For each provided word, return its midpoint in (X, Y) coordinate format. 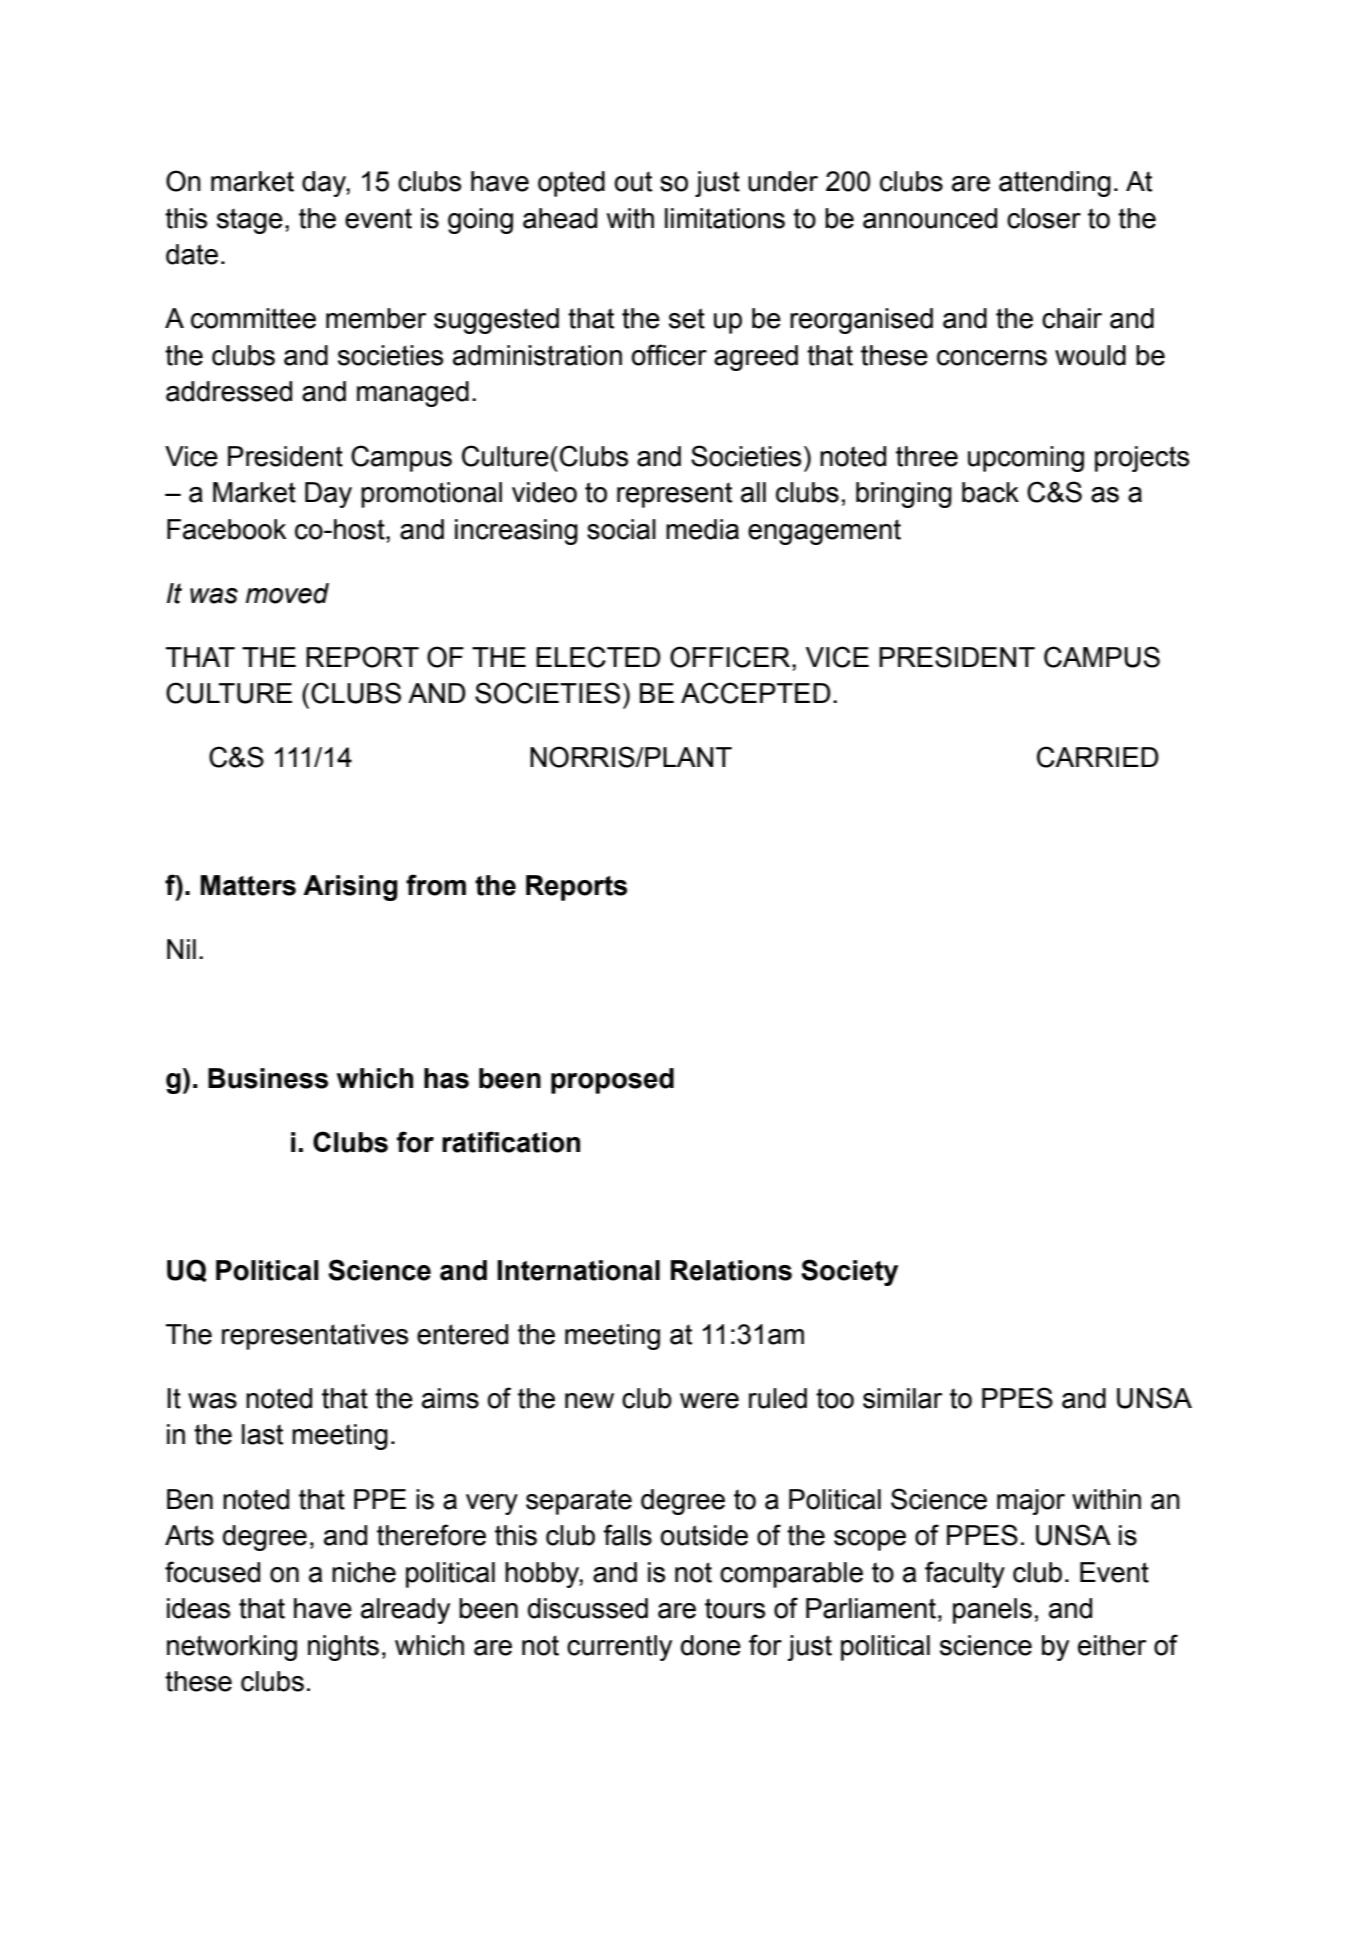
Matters (248, 885)
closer (1044, 218)
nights (343, 1648)
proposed (612, 1081)
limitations (725, 218)
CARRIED (1098, 757)
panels (992, 1611)
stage (250, 221)
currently (619, 1648)
